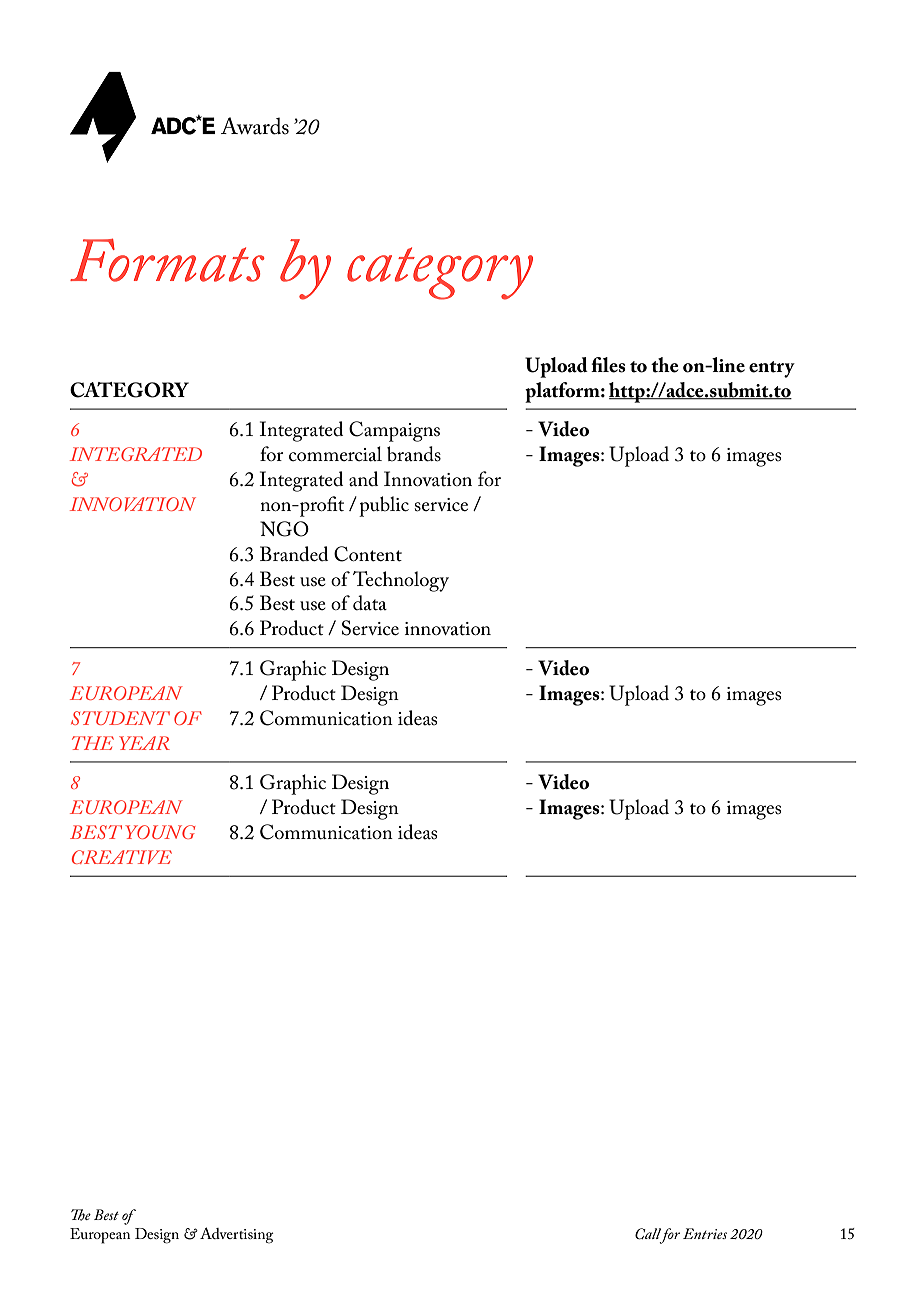 The width and height of the screenshot is (924, 1308). What do you see at coordinates (370, 603) in the screenshot?
I see `data` at bounding box center [370, 603].
